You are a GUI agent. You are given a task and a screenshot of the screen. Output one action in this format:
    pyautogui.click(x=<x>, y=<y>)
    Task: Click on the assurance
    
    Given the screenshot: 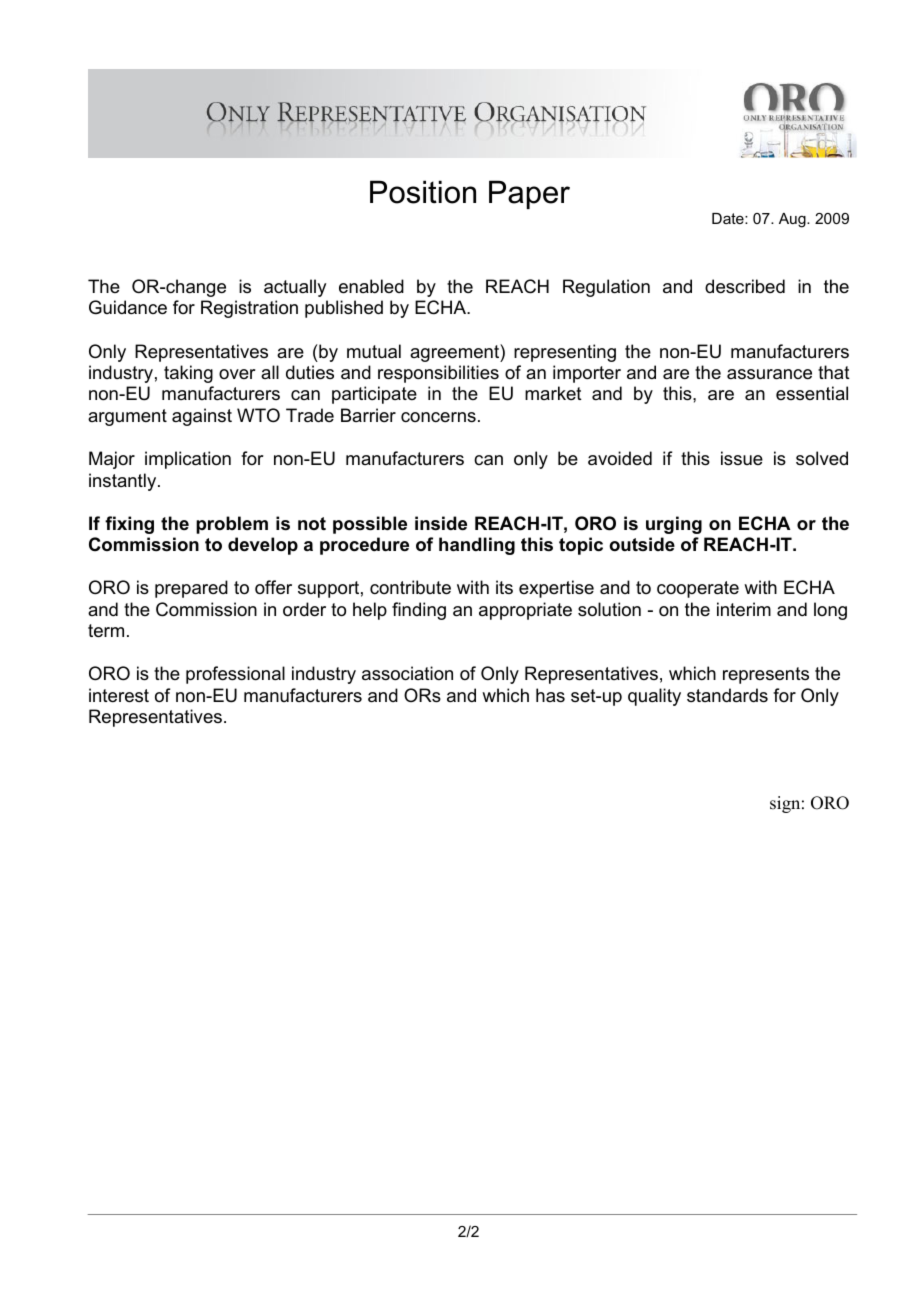 What is the action you would take?
    pyautogui.click(x=769, y=374)
